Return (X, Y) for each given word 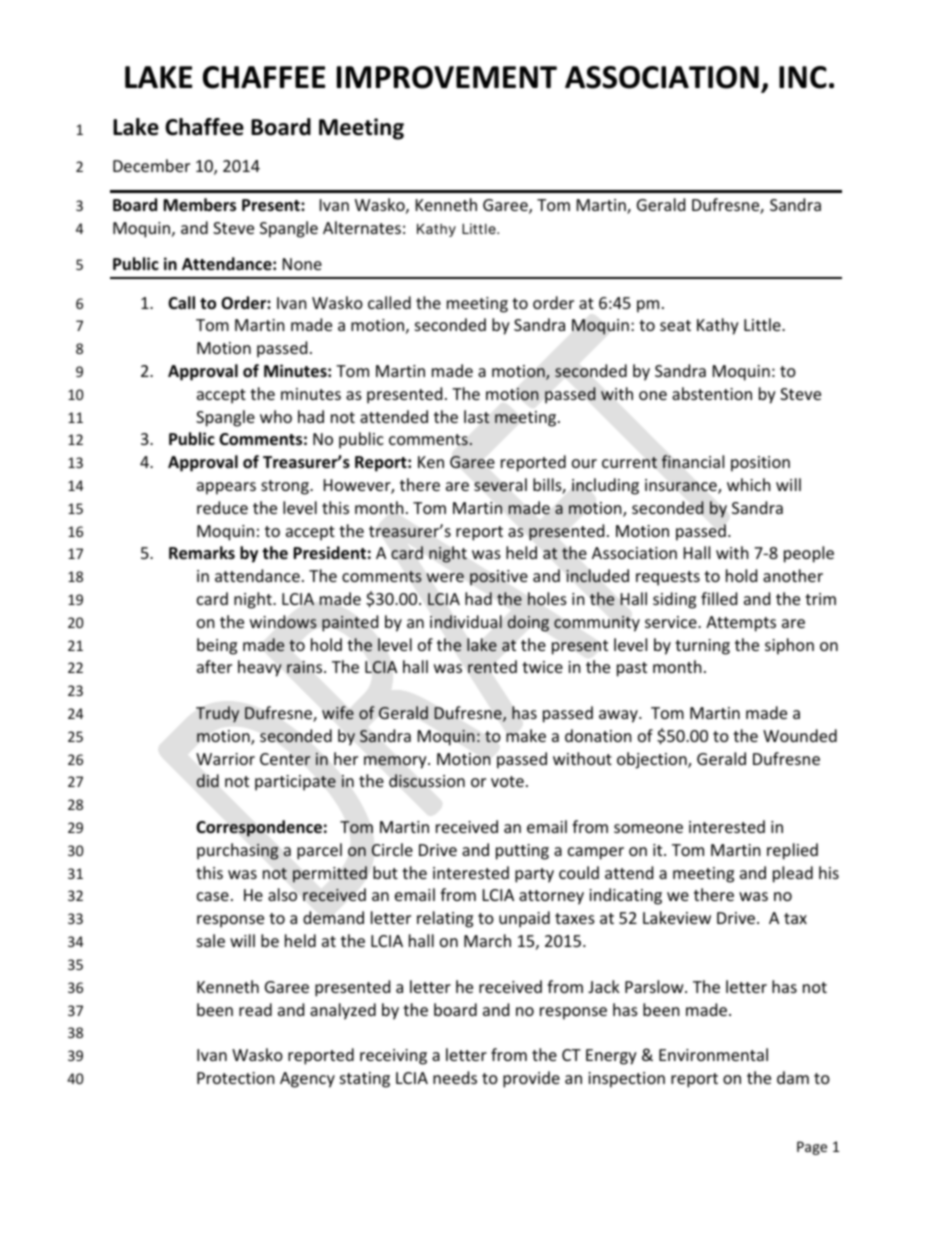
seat (675, 325)
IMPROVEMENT (447, 77)
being (217, 646)
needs (455, 1077)
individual (466, 622)
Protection (236, 1078)
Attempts (741, 624)
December (151, 165)
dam (793, 1077)
